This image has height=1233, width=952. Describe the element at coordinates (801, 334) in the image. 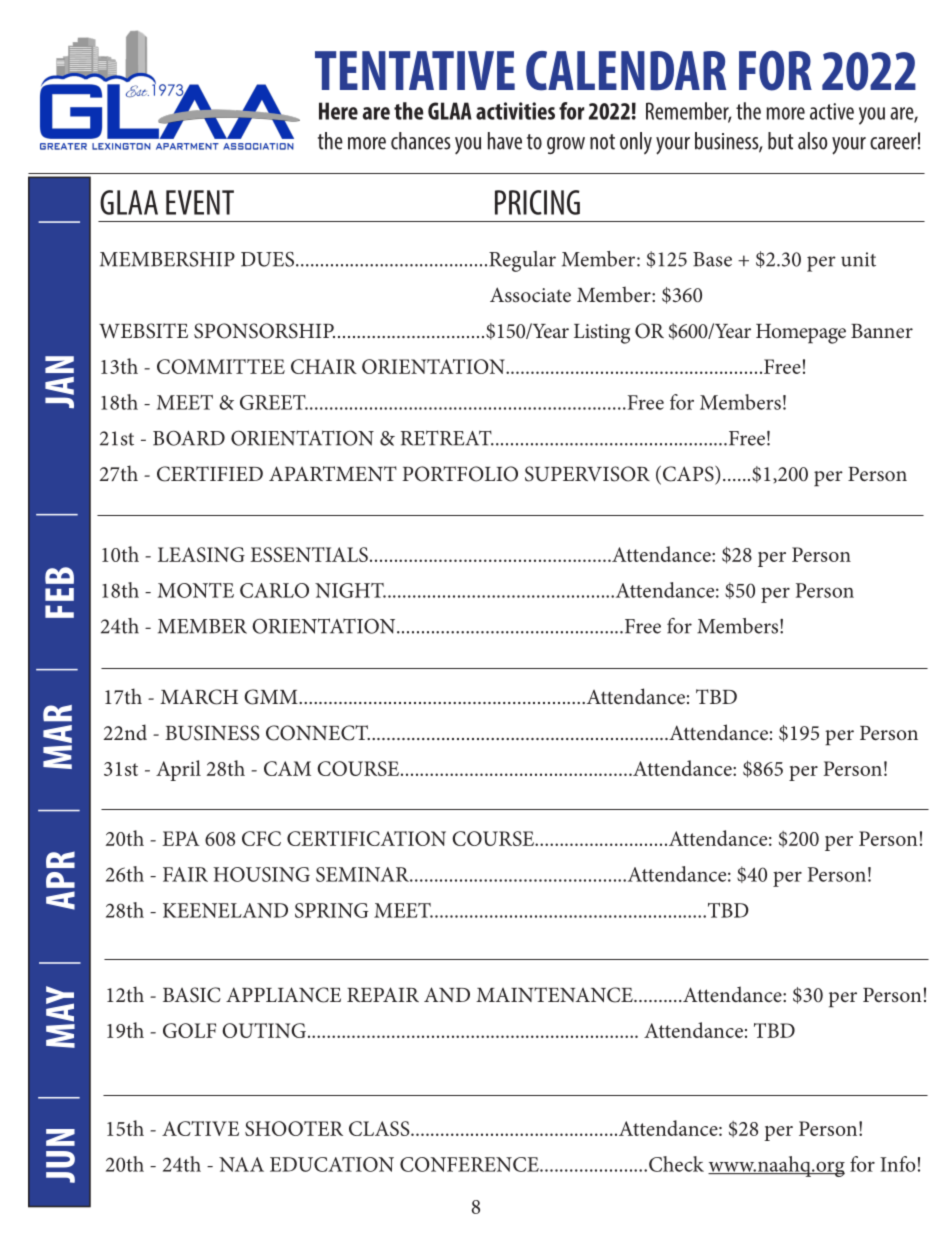

I see `Homepage` at that location.
